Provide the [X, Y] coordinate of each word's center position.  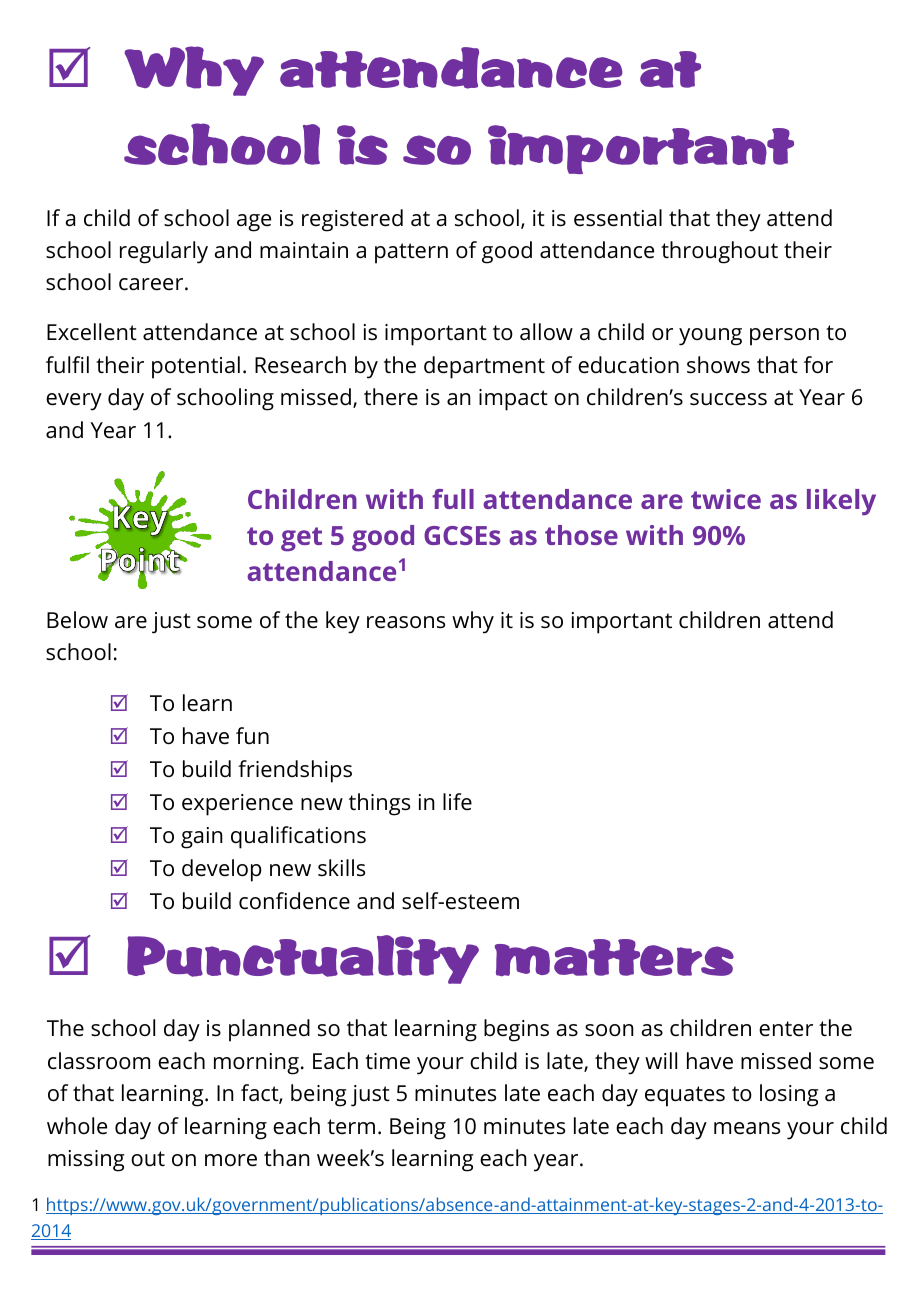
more [231, 1160]
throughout [719, 252]
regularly [164, 252]
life [457, 802]
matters [614, 957]
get [301, 539]
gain [202, 838]
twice [726, 499]
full [453, 499]
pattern [411, 253]
